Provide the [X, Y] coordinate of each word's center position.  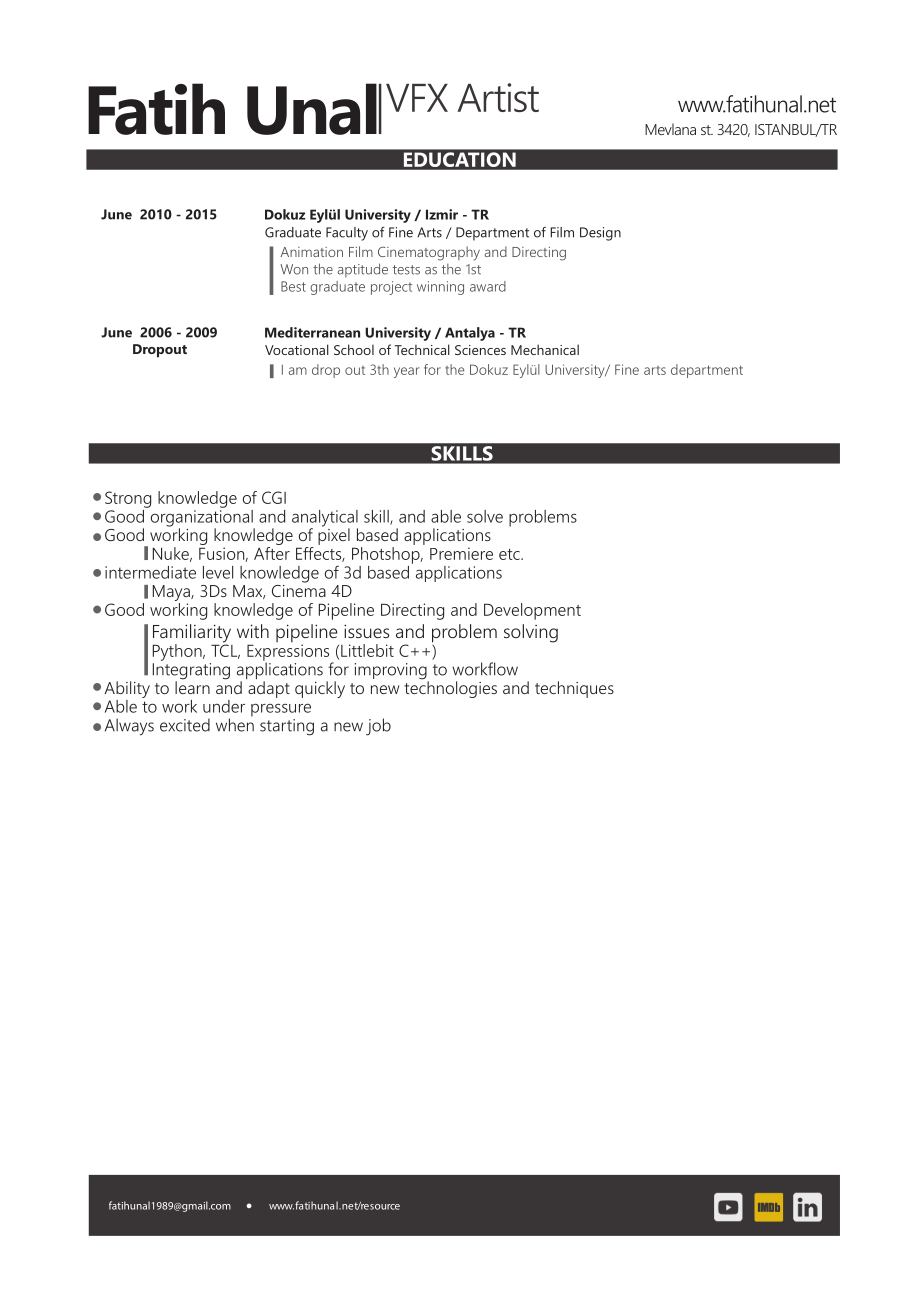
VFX [417, 98]
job [378, 727]
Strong [128, 499]
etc [510, 554]
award [488, 286]
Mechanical [545, 349]
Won [294, 269]
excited [185, 725]
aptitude [363, 270]
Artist [498, 97]
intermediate [150, 572]
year [406, 372]
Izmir [442, 214]
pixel [334, 535]
